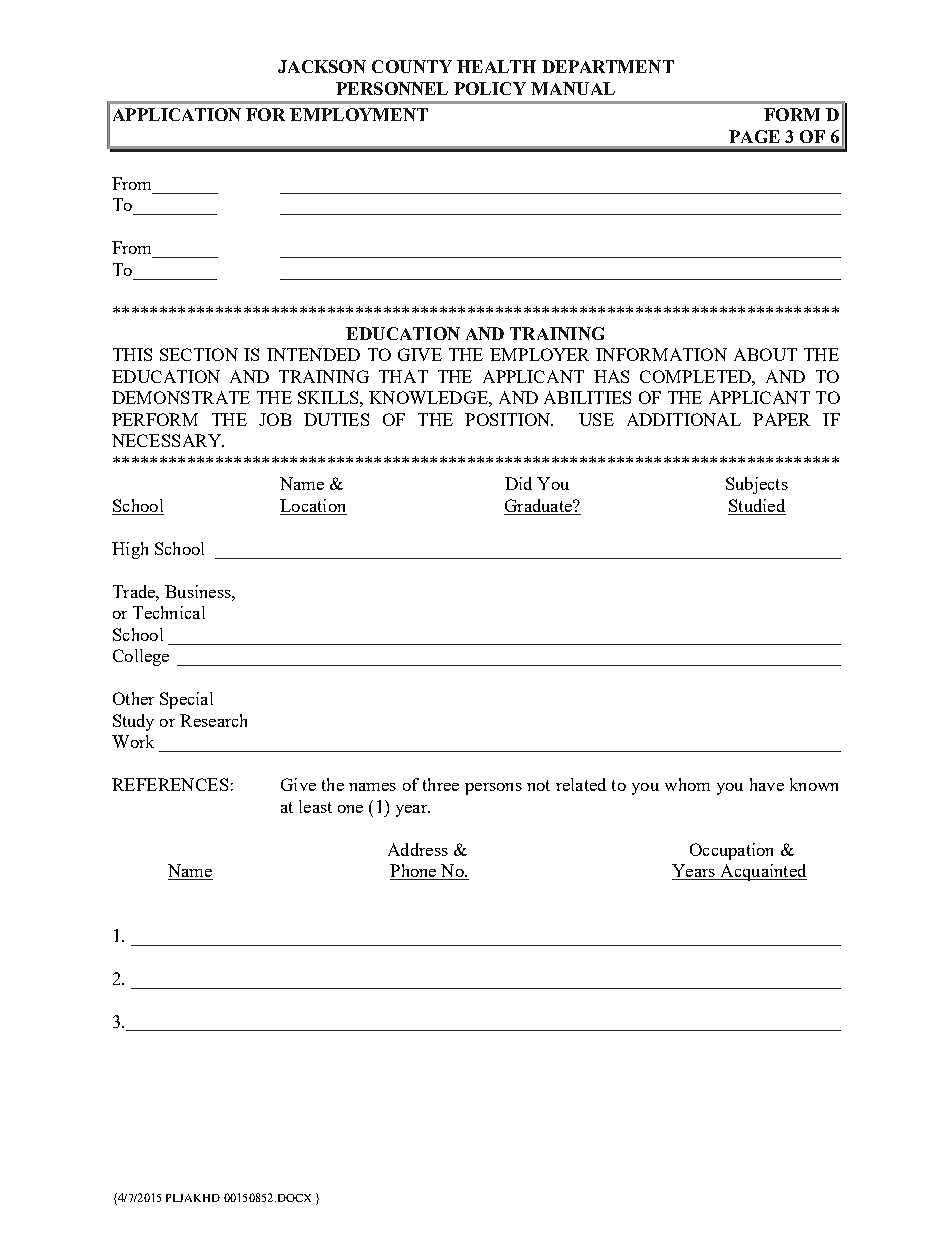 The width and height of the image is (952, 1233). What do you see at coordinates (754, 136) in the image?
I see `PAGE` at bounding box center [754, 136].
